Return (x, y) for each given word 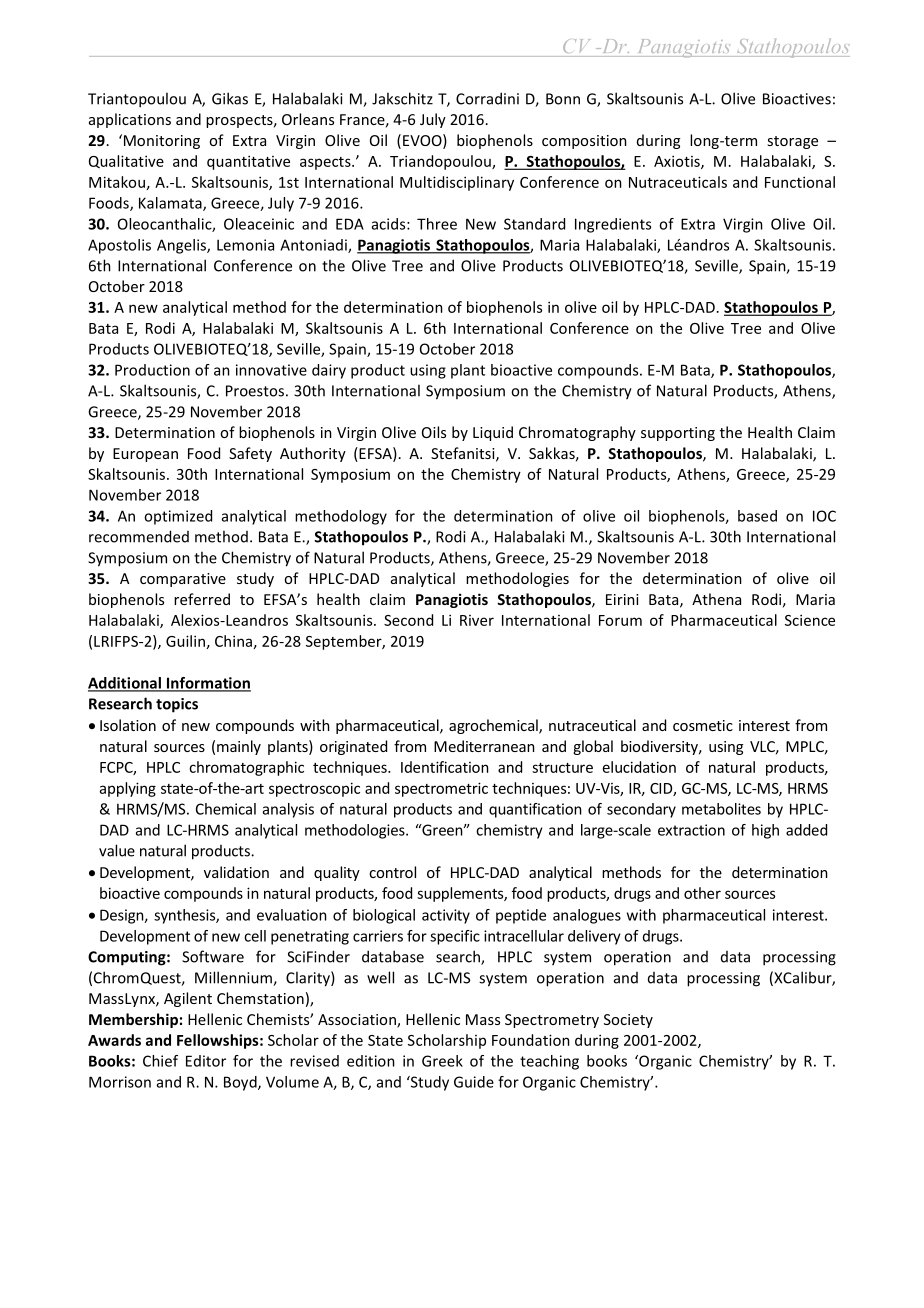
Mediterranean (484, 746)
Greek (442, 1061)
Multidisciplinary (457, 183)
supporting (678, 434)
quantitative (248, 162)
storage (792, 142)
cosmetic (703, 725)
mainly (239, 747)
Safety (250, 454)
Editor (206, 1061)
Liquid (493, 433)
